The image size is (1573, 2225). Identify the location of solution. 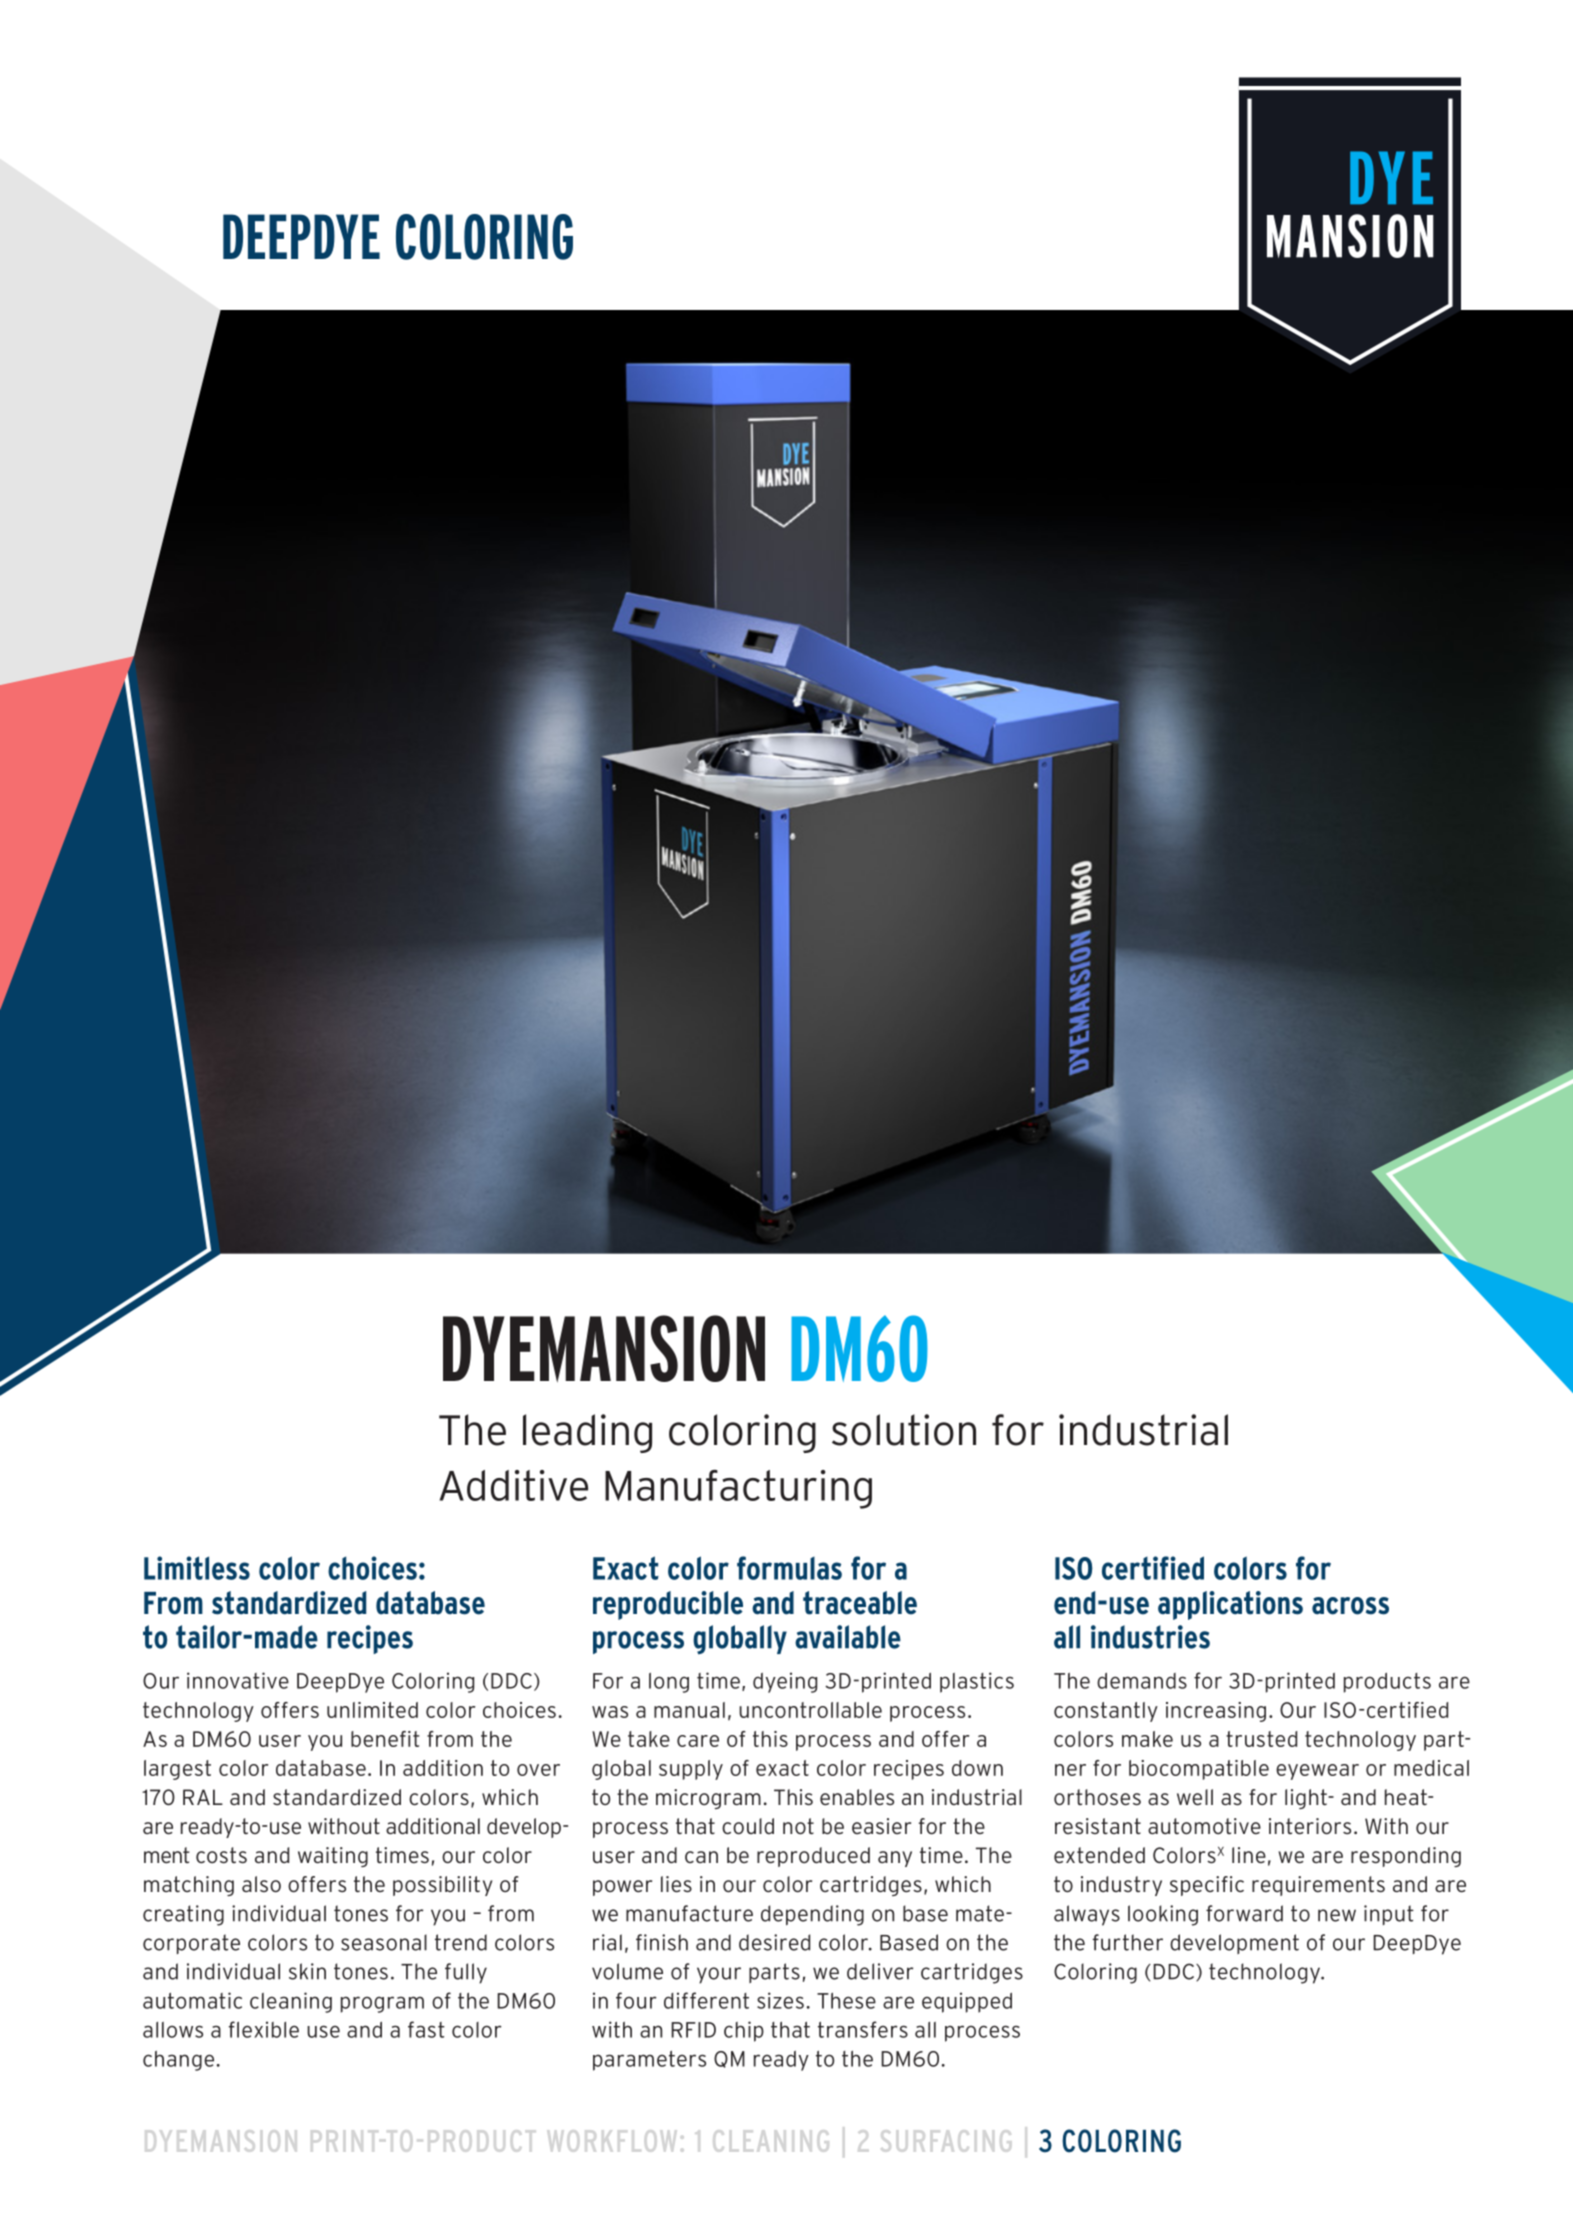
(904, 1430).
